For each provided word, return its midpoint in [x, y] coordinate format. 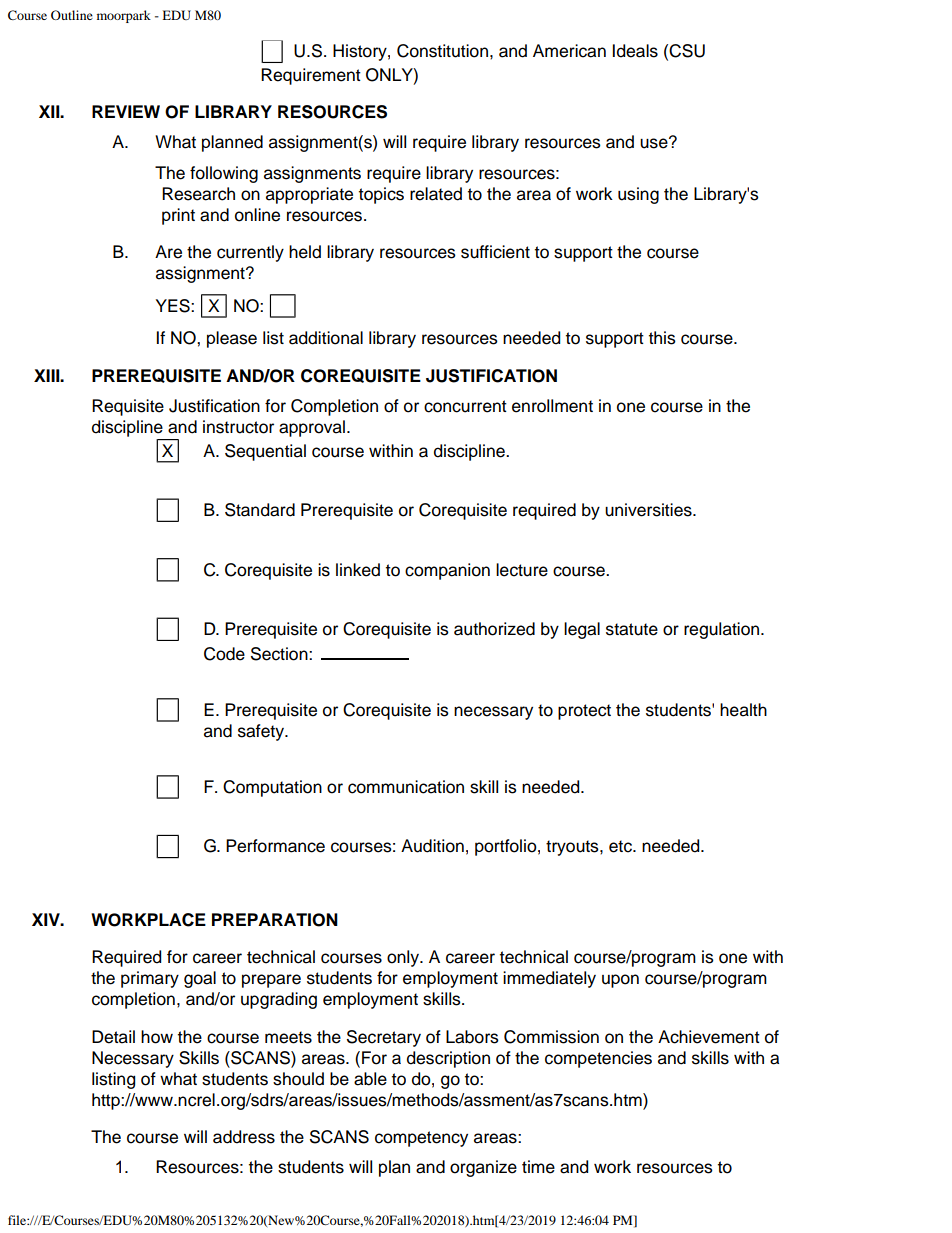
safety [262, 732]
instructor [238, 427]
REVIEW [126, 111]
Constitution [442, 51]
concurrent [465, 406]
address [244, 1137]
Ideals [635, 51]
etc [621, 846]
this [662, 338]
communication [406, 787]
